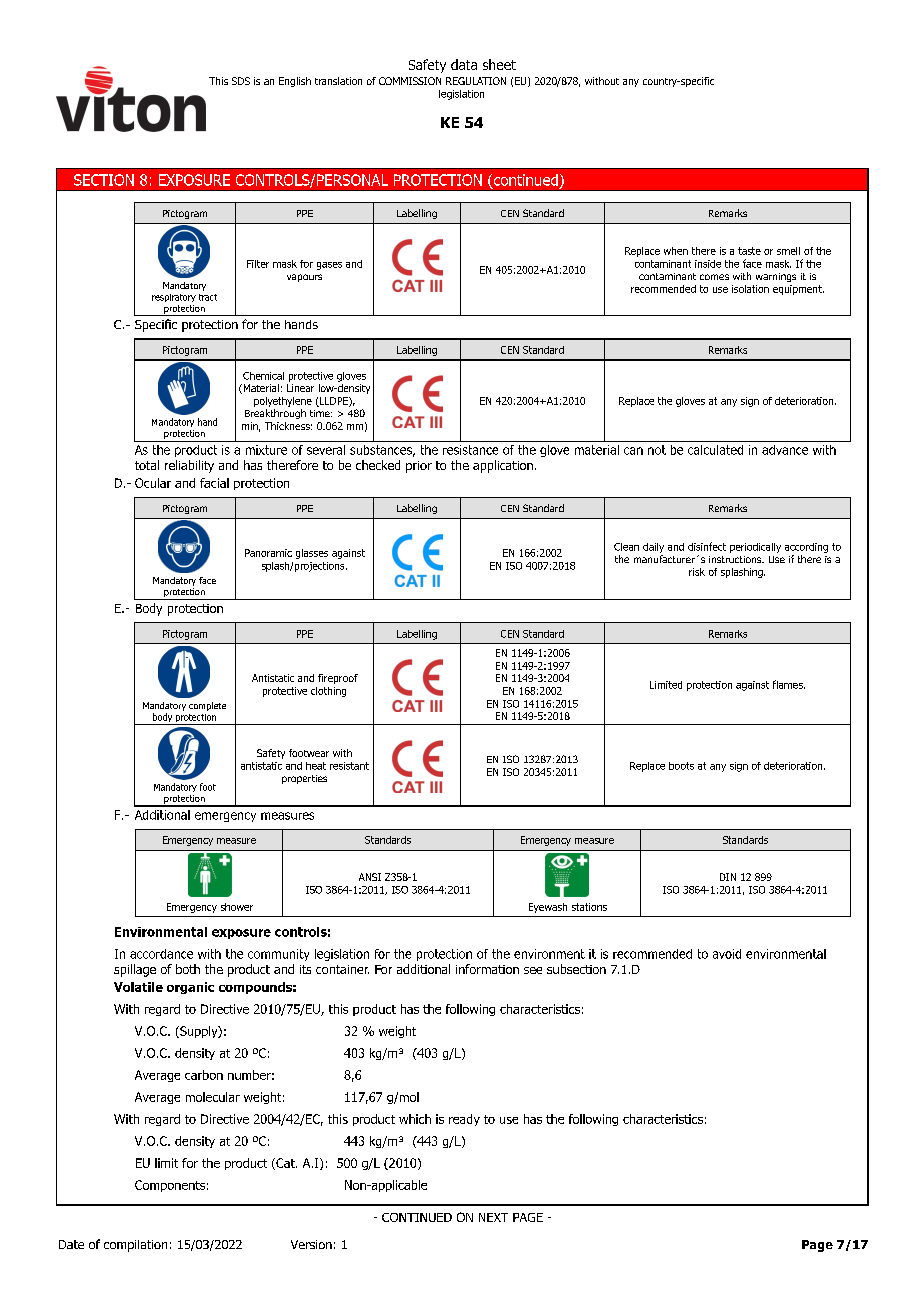 This screenshot has width=924, height=1308. I want to click on SDS, so click(241, 81).
